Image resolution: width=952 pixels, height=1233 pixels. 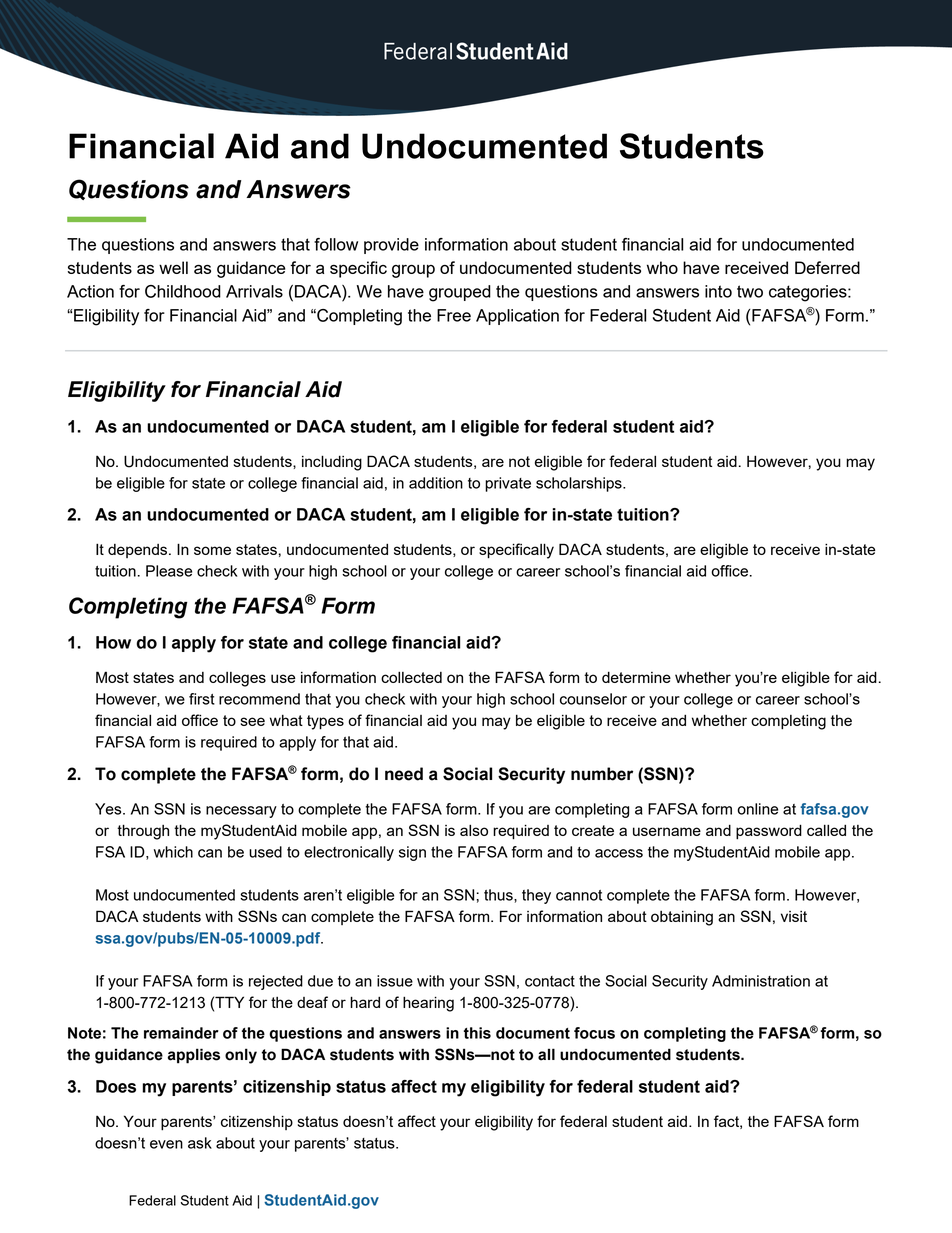 What do you see at coordinates (750, 291) in the screenshot?
I see `two` at bounding box center [750, 291].
